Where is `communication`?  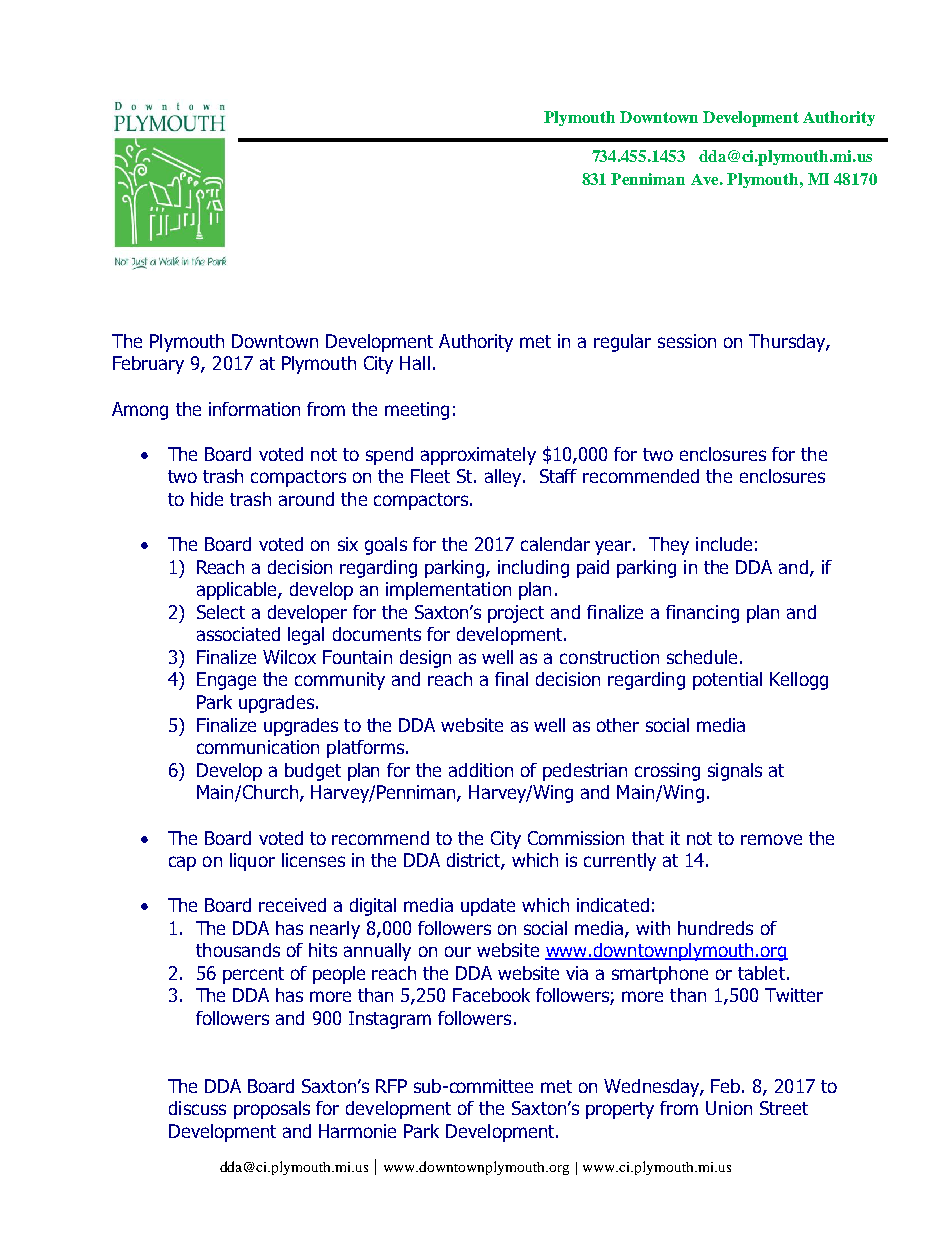
communication is located at coordinates (258, 747).
